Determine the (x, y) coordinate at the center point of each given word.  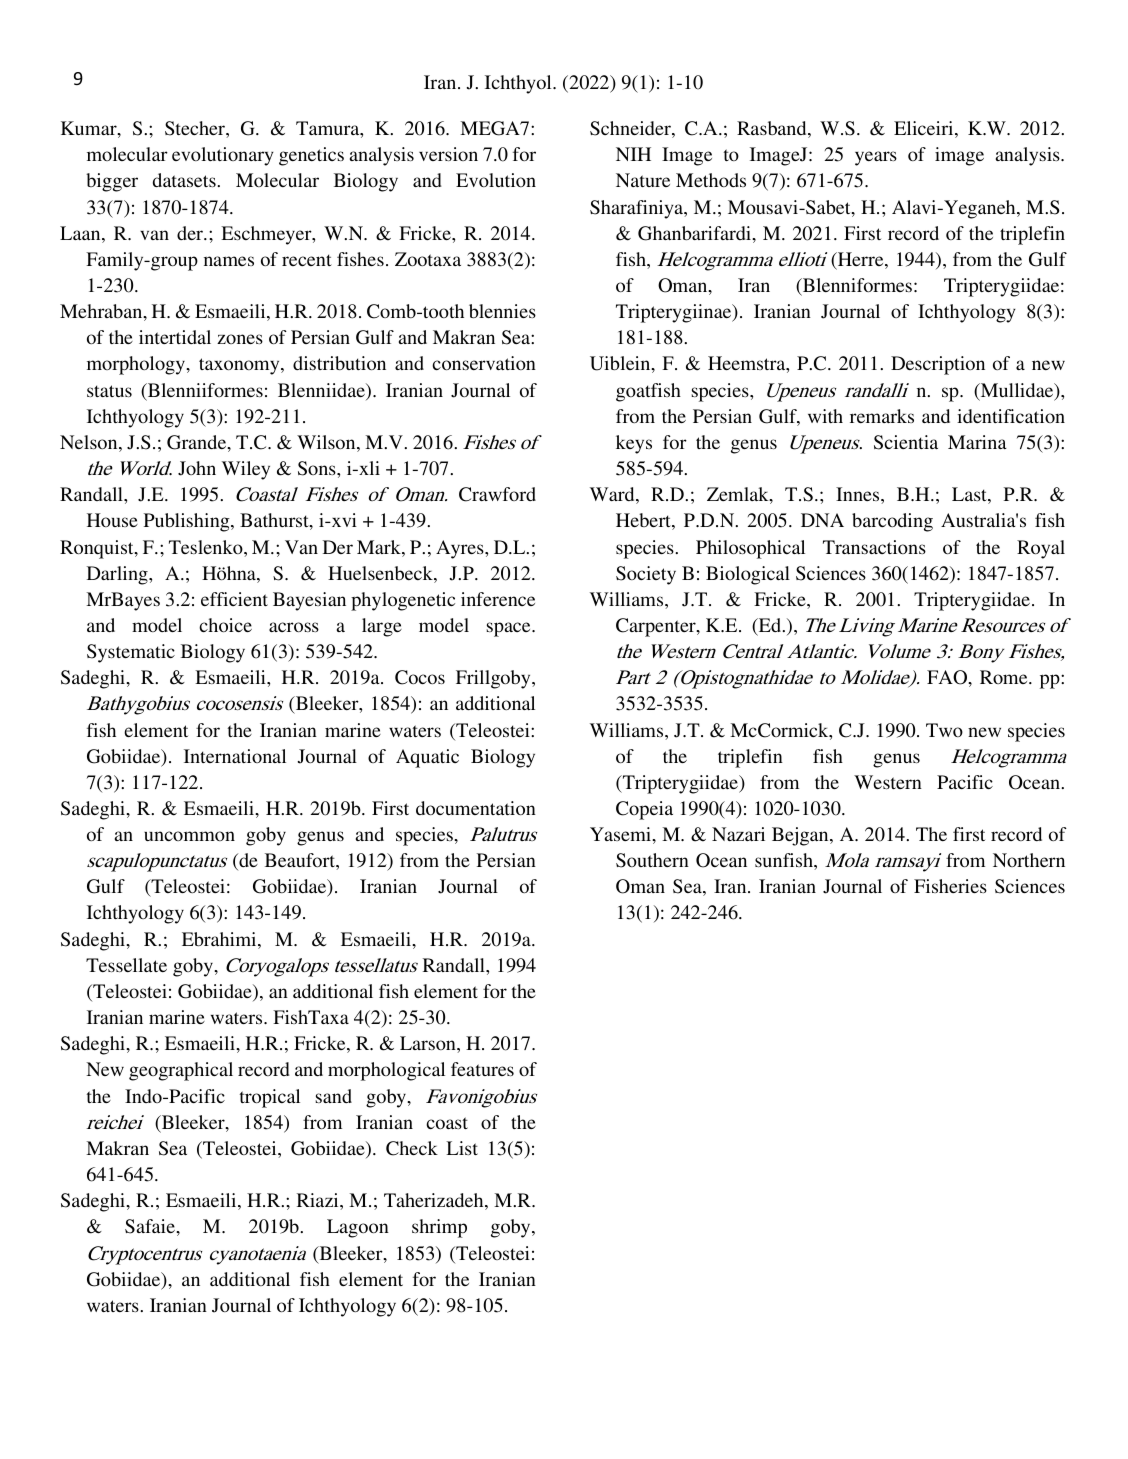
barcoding (892, 522)
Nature (643, 180)
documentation (476, 808)
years (876, 158)
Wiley (246, 470)
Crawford (497, 494)
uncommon (189, 836)
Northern (1029, 860)
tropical (269, 1098)
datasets (185, 180)
